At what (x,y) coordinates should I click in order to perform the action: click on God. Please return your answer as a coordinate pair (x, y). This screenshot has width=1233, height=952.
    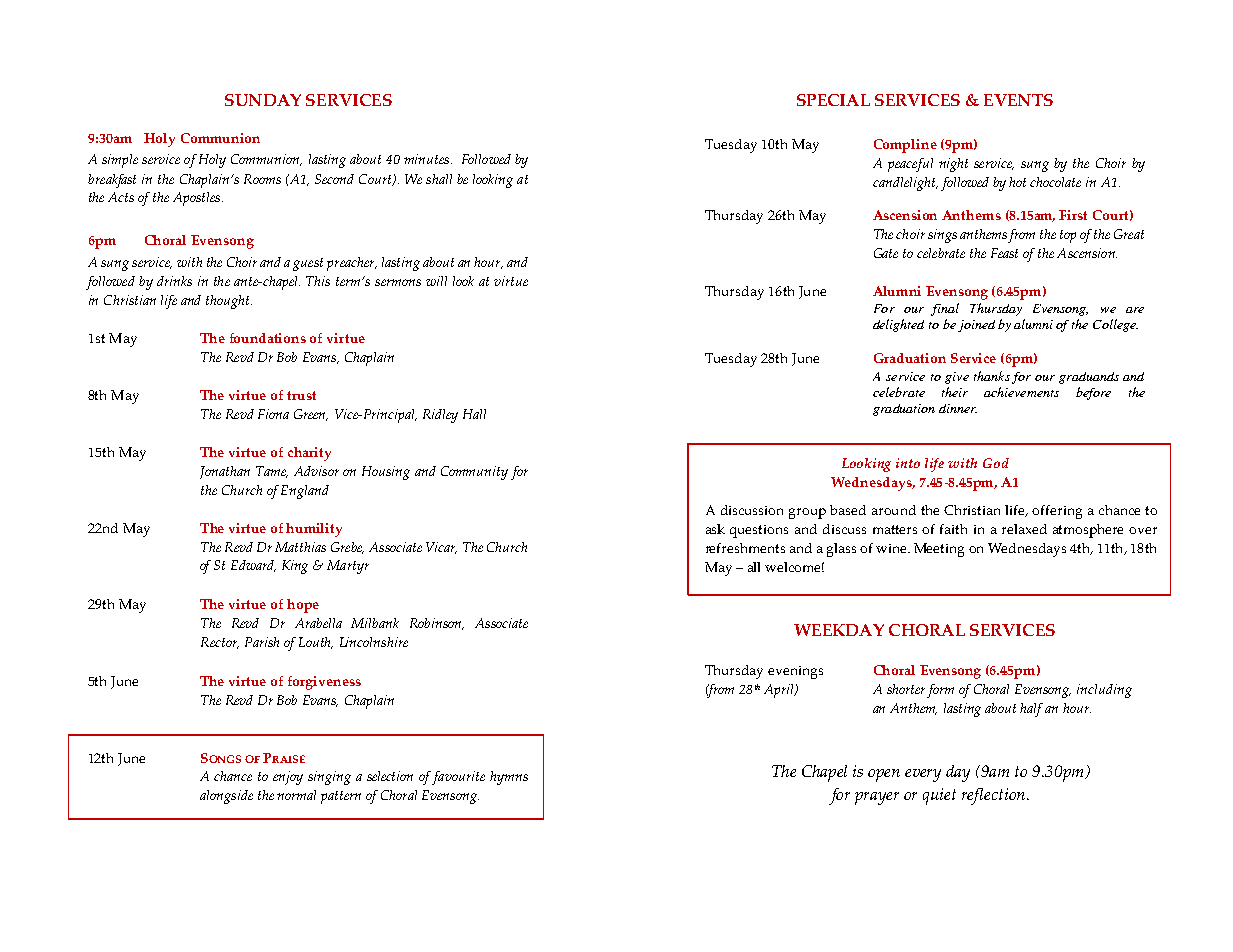
    Looking at the image, I should click on (996, 463).
